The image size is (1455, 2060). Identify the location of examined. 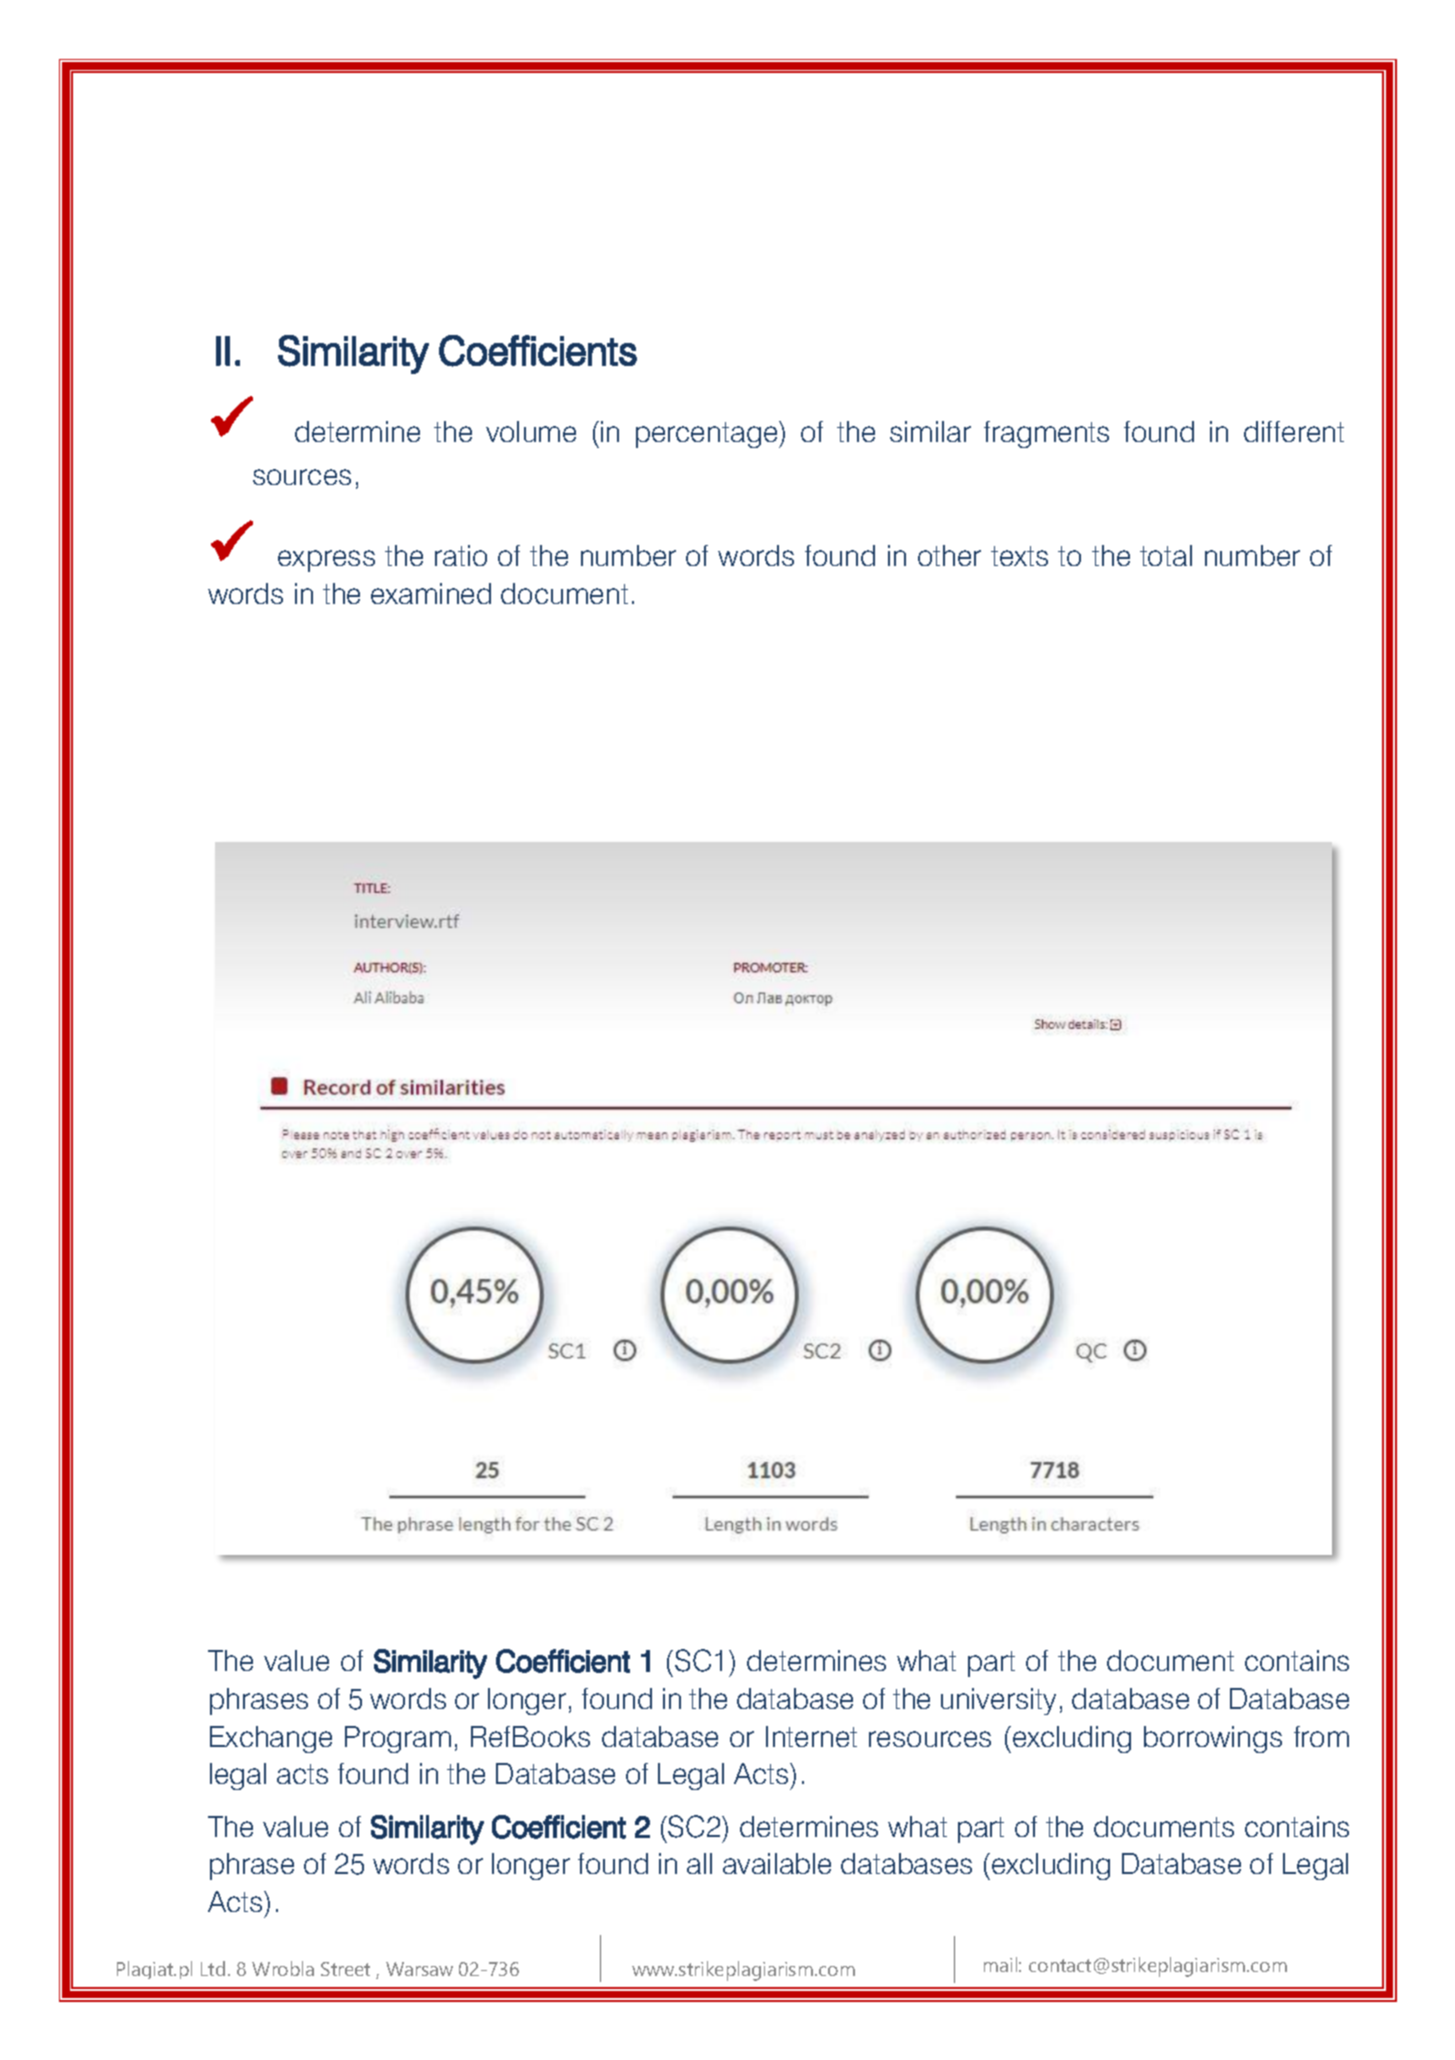
(431, 593).
